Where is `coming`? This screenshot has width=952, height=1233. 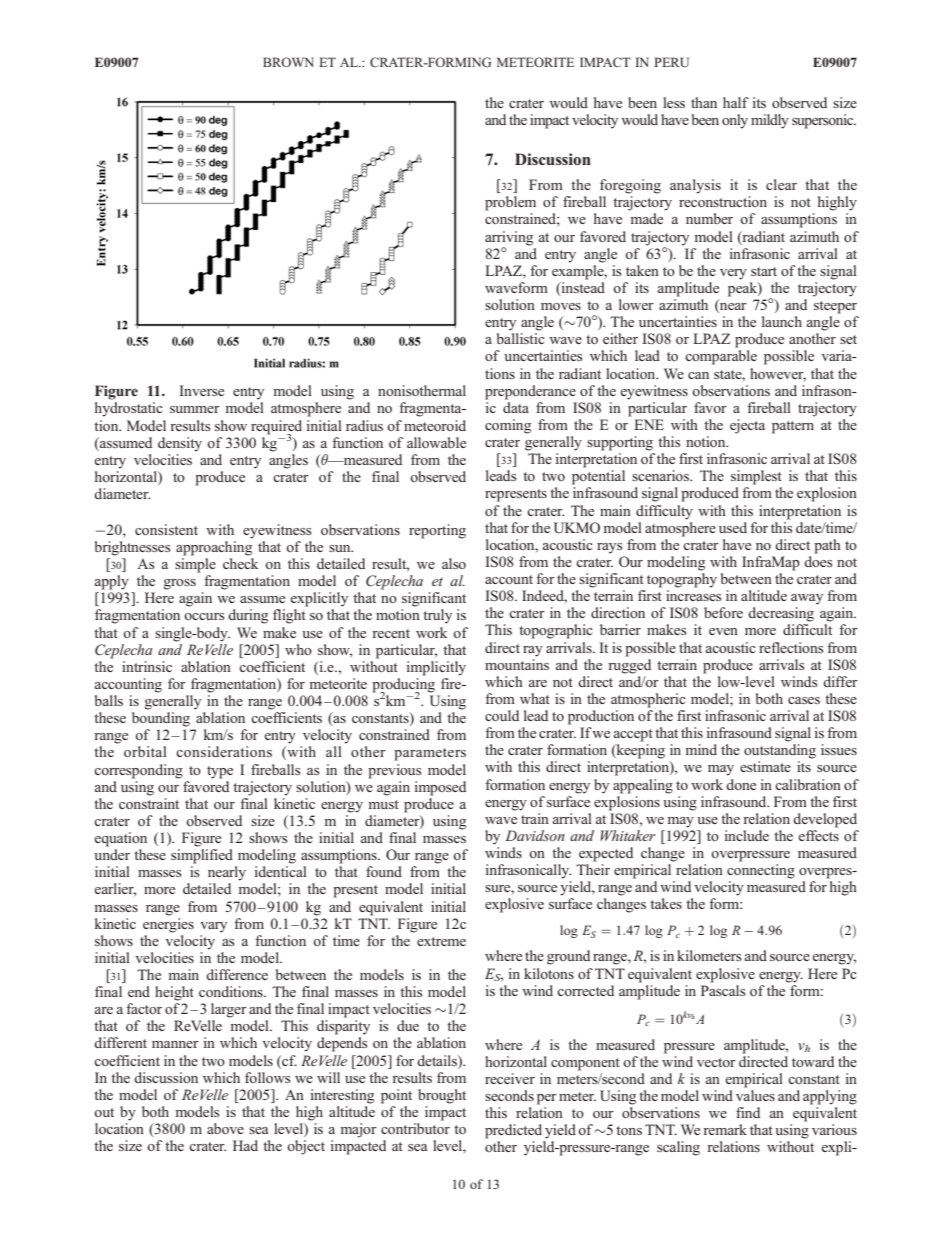 coming is located at coordinates (508, 426).
